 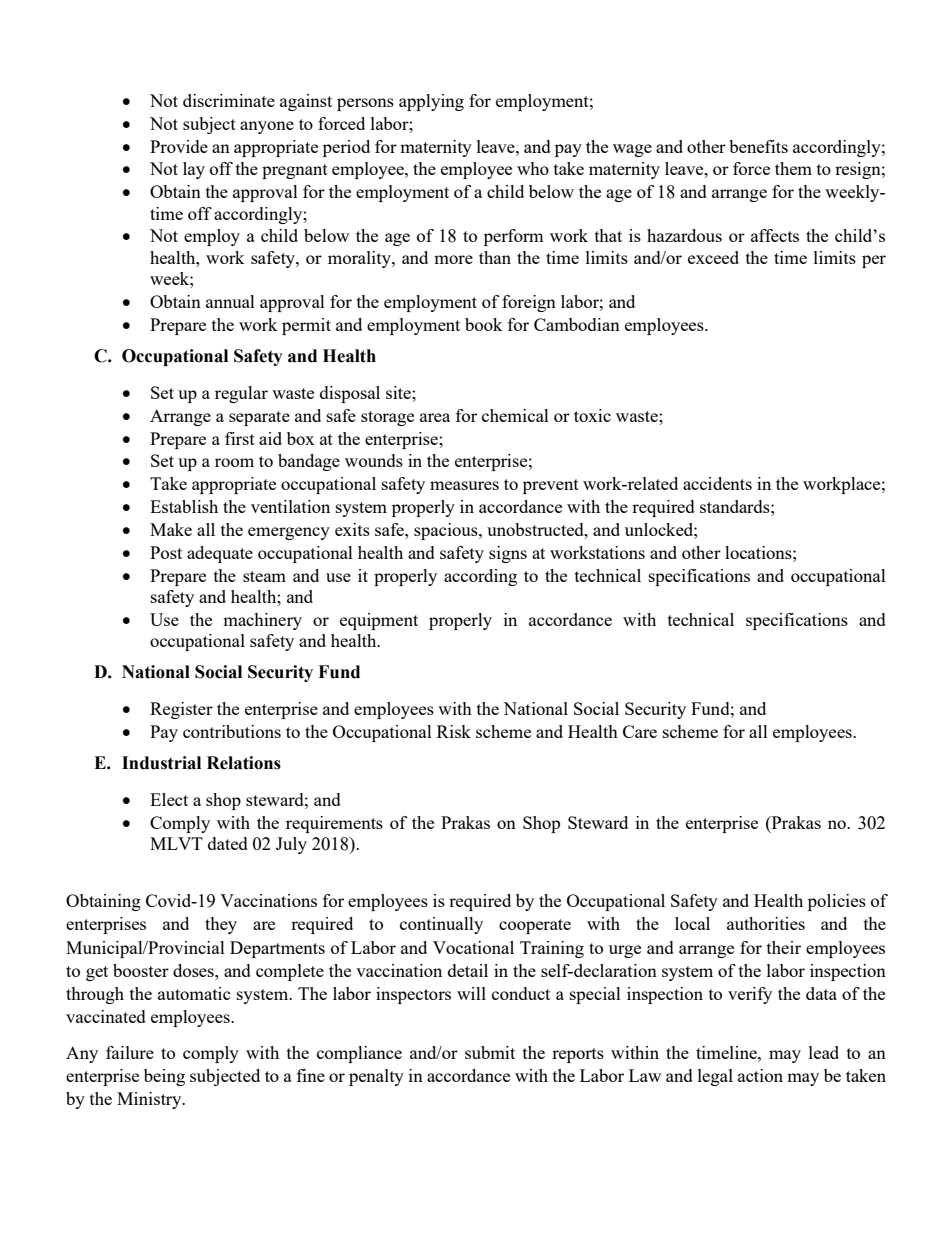 I want to click on Care, so click(x=640, y=731).
